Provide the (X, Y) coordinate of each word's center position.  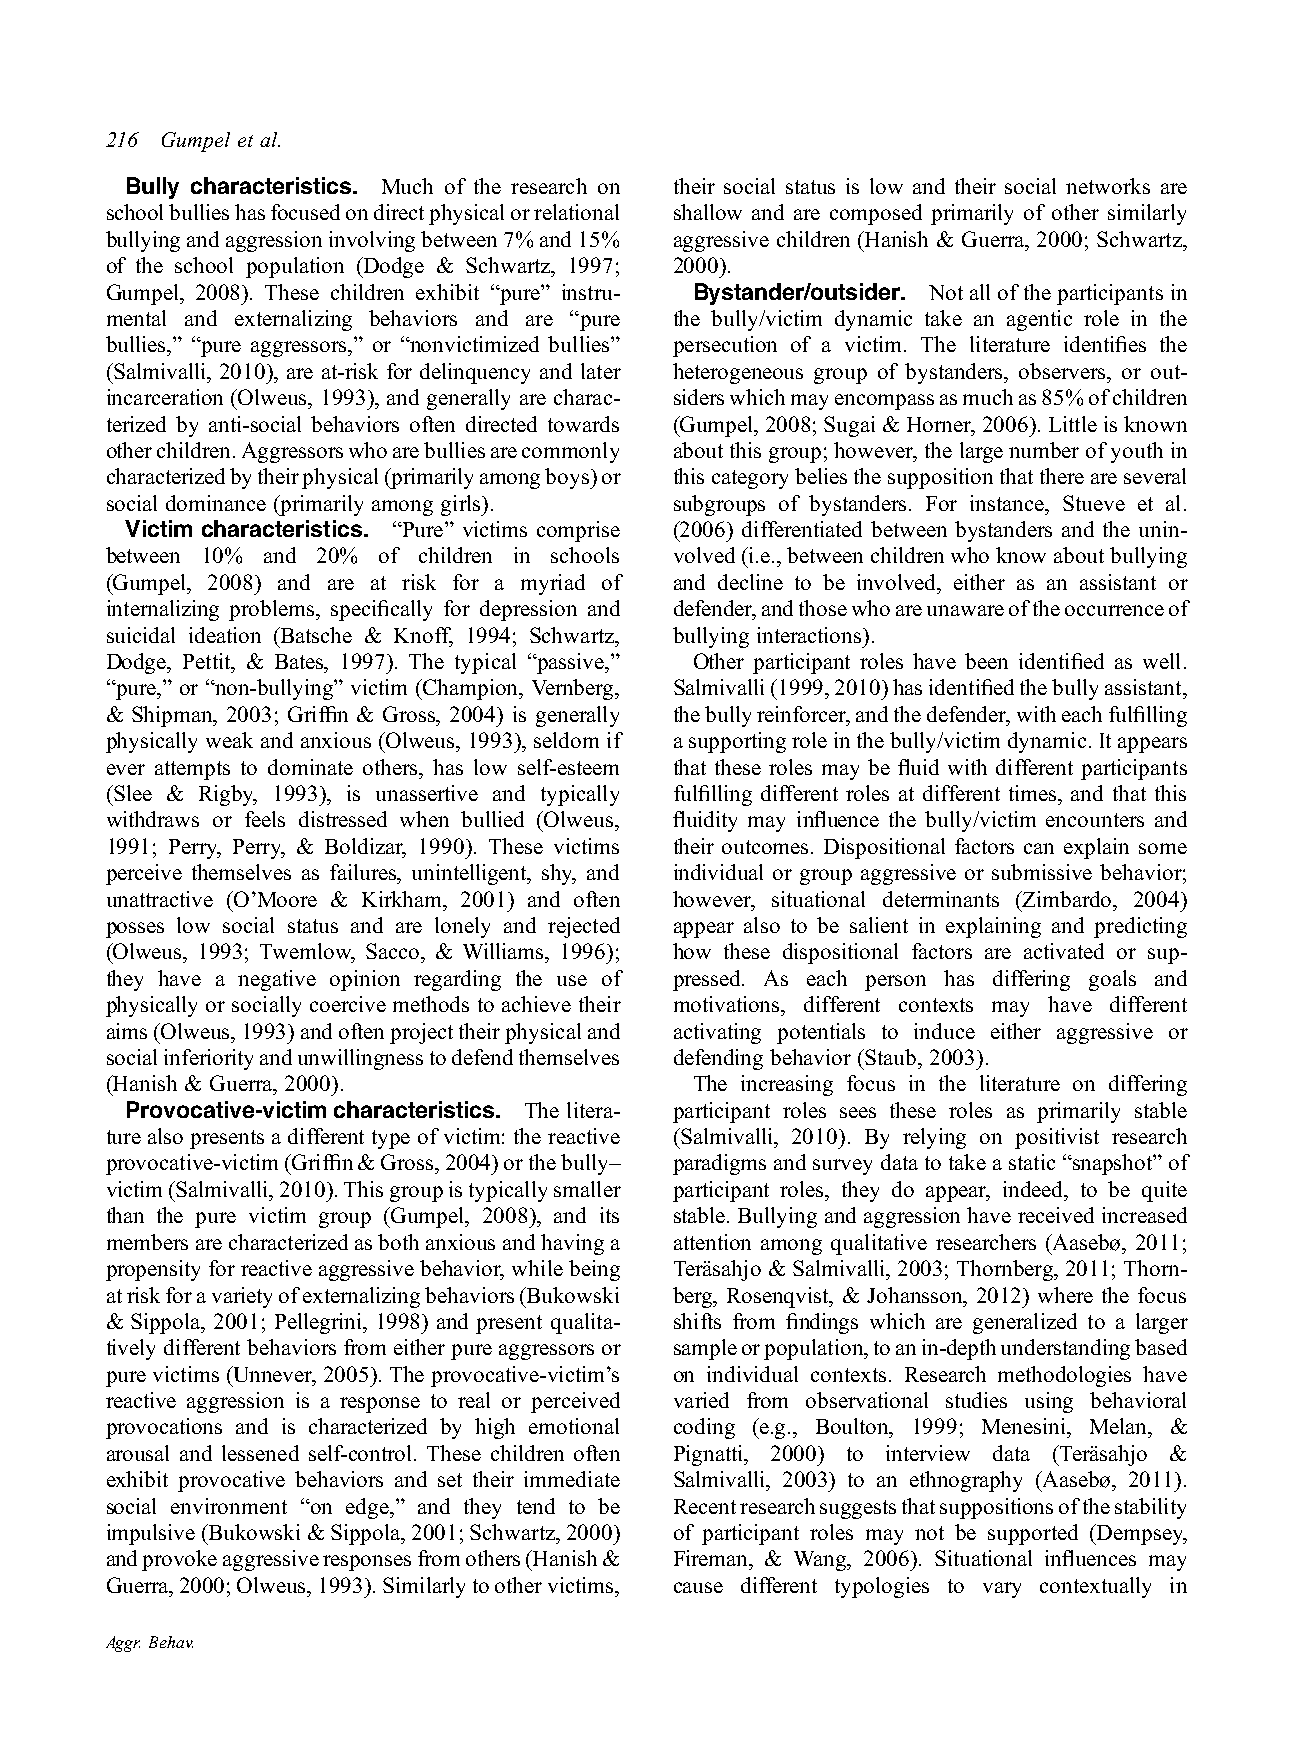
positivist (1057, 1138)
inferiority (208, 1059)
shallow (708, 212)
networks (1108, 186)
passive (570, 663)
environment (229, 1506)
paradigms (719, 1164)
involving (372, 241)
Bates (300, 661)
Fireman (712, 1558)
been (986, 661)
